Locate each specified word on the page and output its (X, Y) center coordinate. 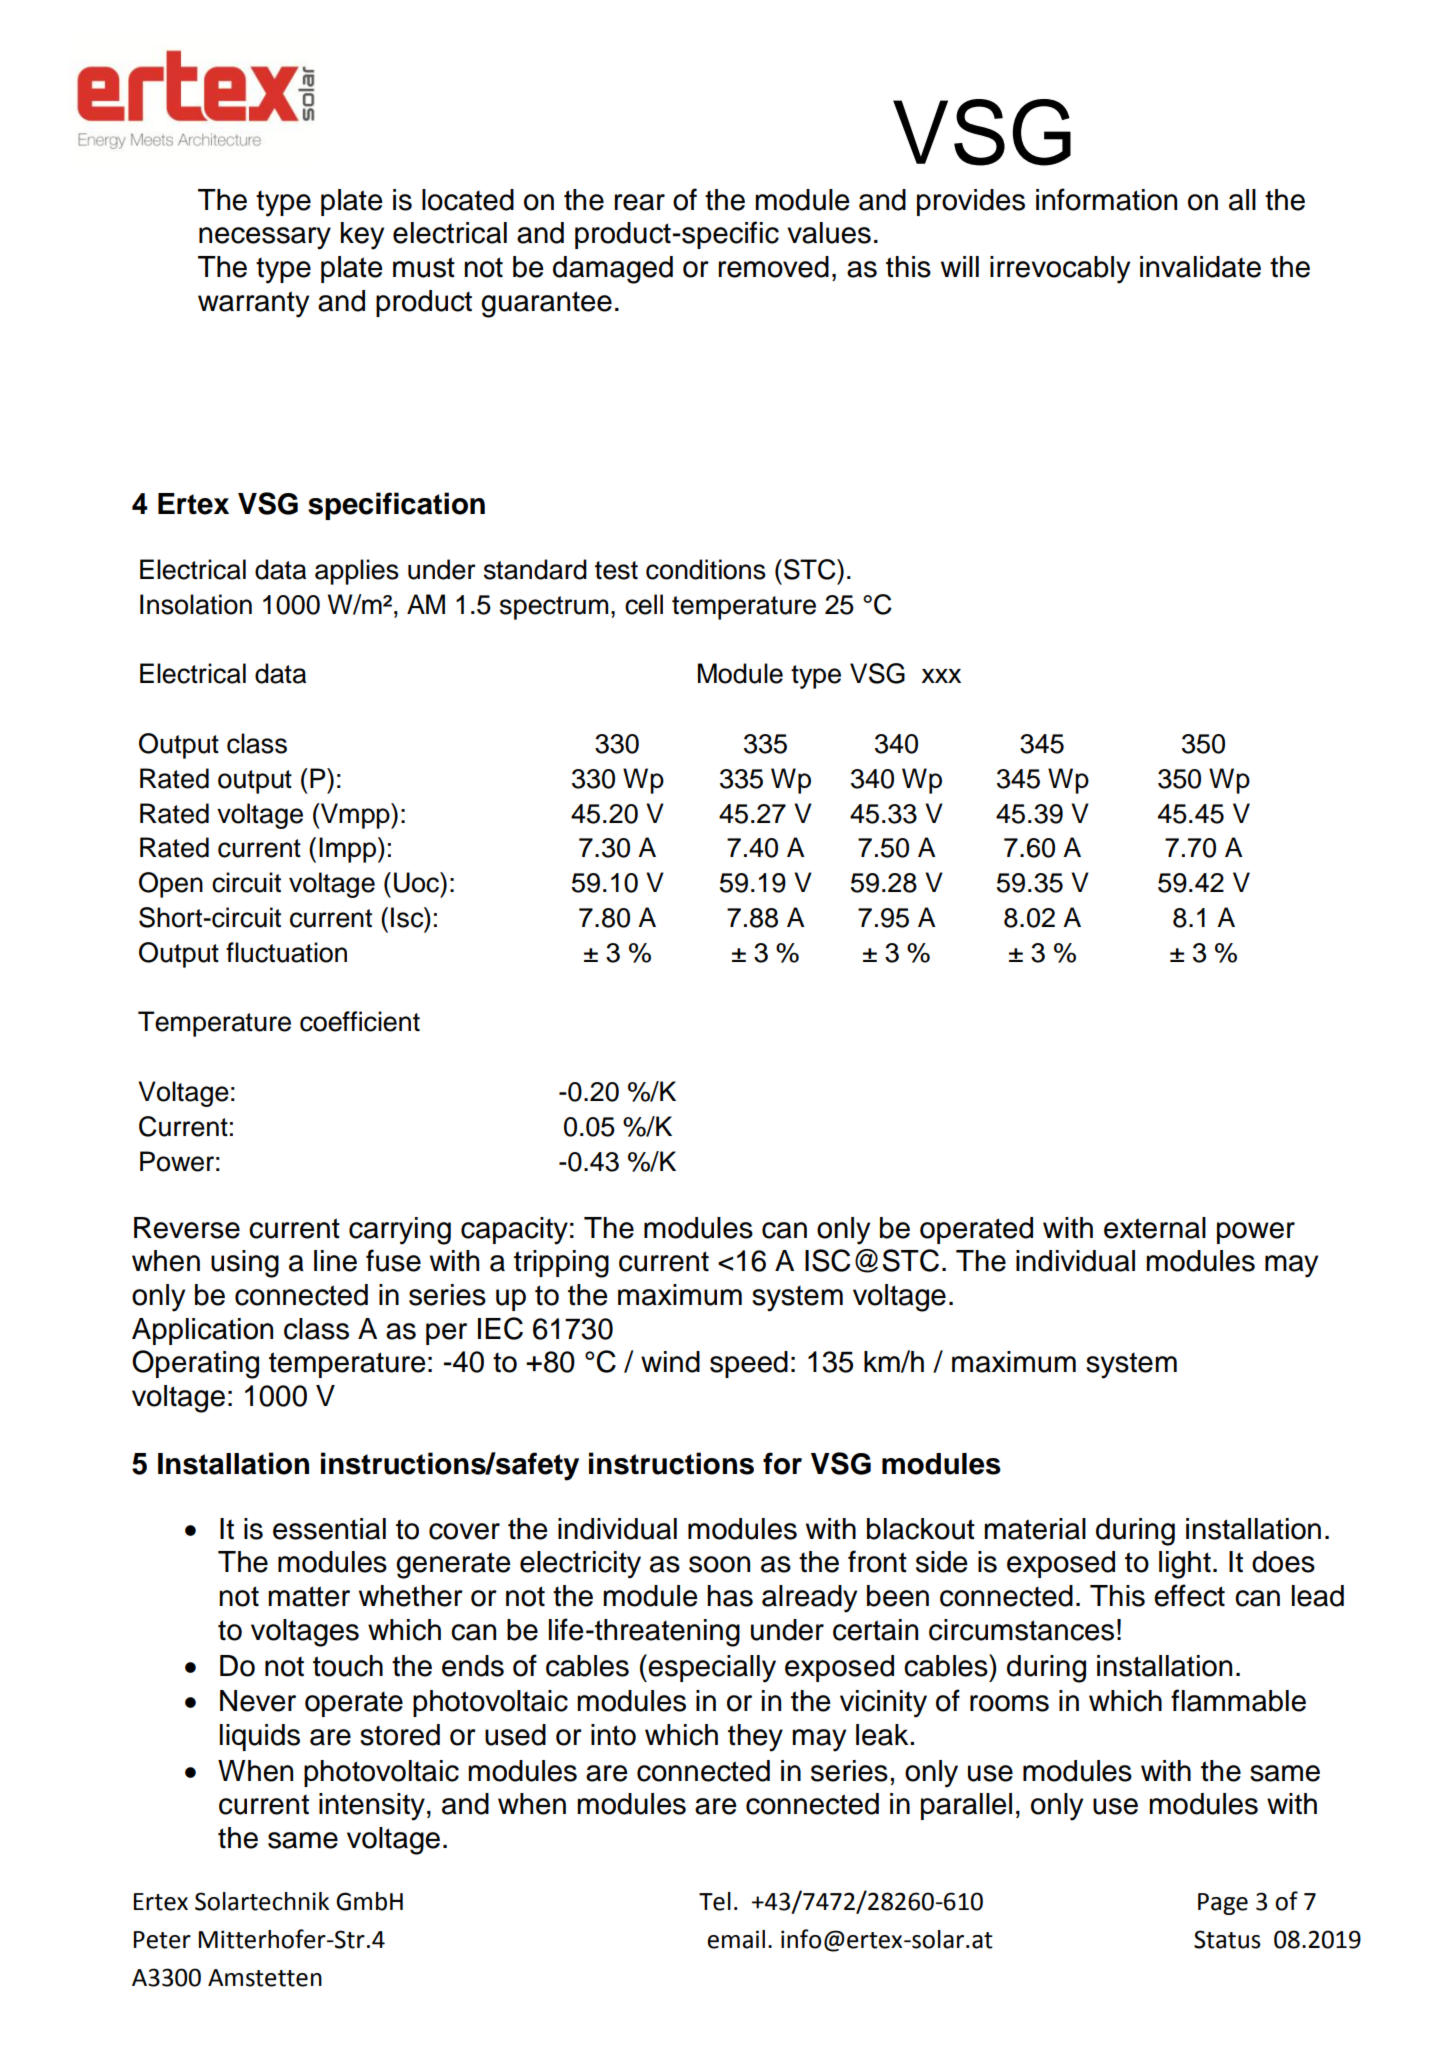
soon (719, 1564)
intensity (372, 1807)
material (1035, 1529)
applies (357, 572)
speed (749, 1364)
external (1155, 1228)
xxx (941, 676)
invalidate (1200, 267)
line (335, 1261)
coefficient (360, 1021)
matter (309, 1596)
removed (773, 267)
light (1185, 1565)
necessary (265, 238)
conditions (706, 569)
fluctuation (286, 952)
